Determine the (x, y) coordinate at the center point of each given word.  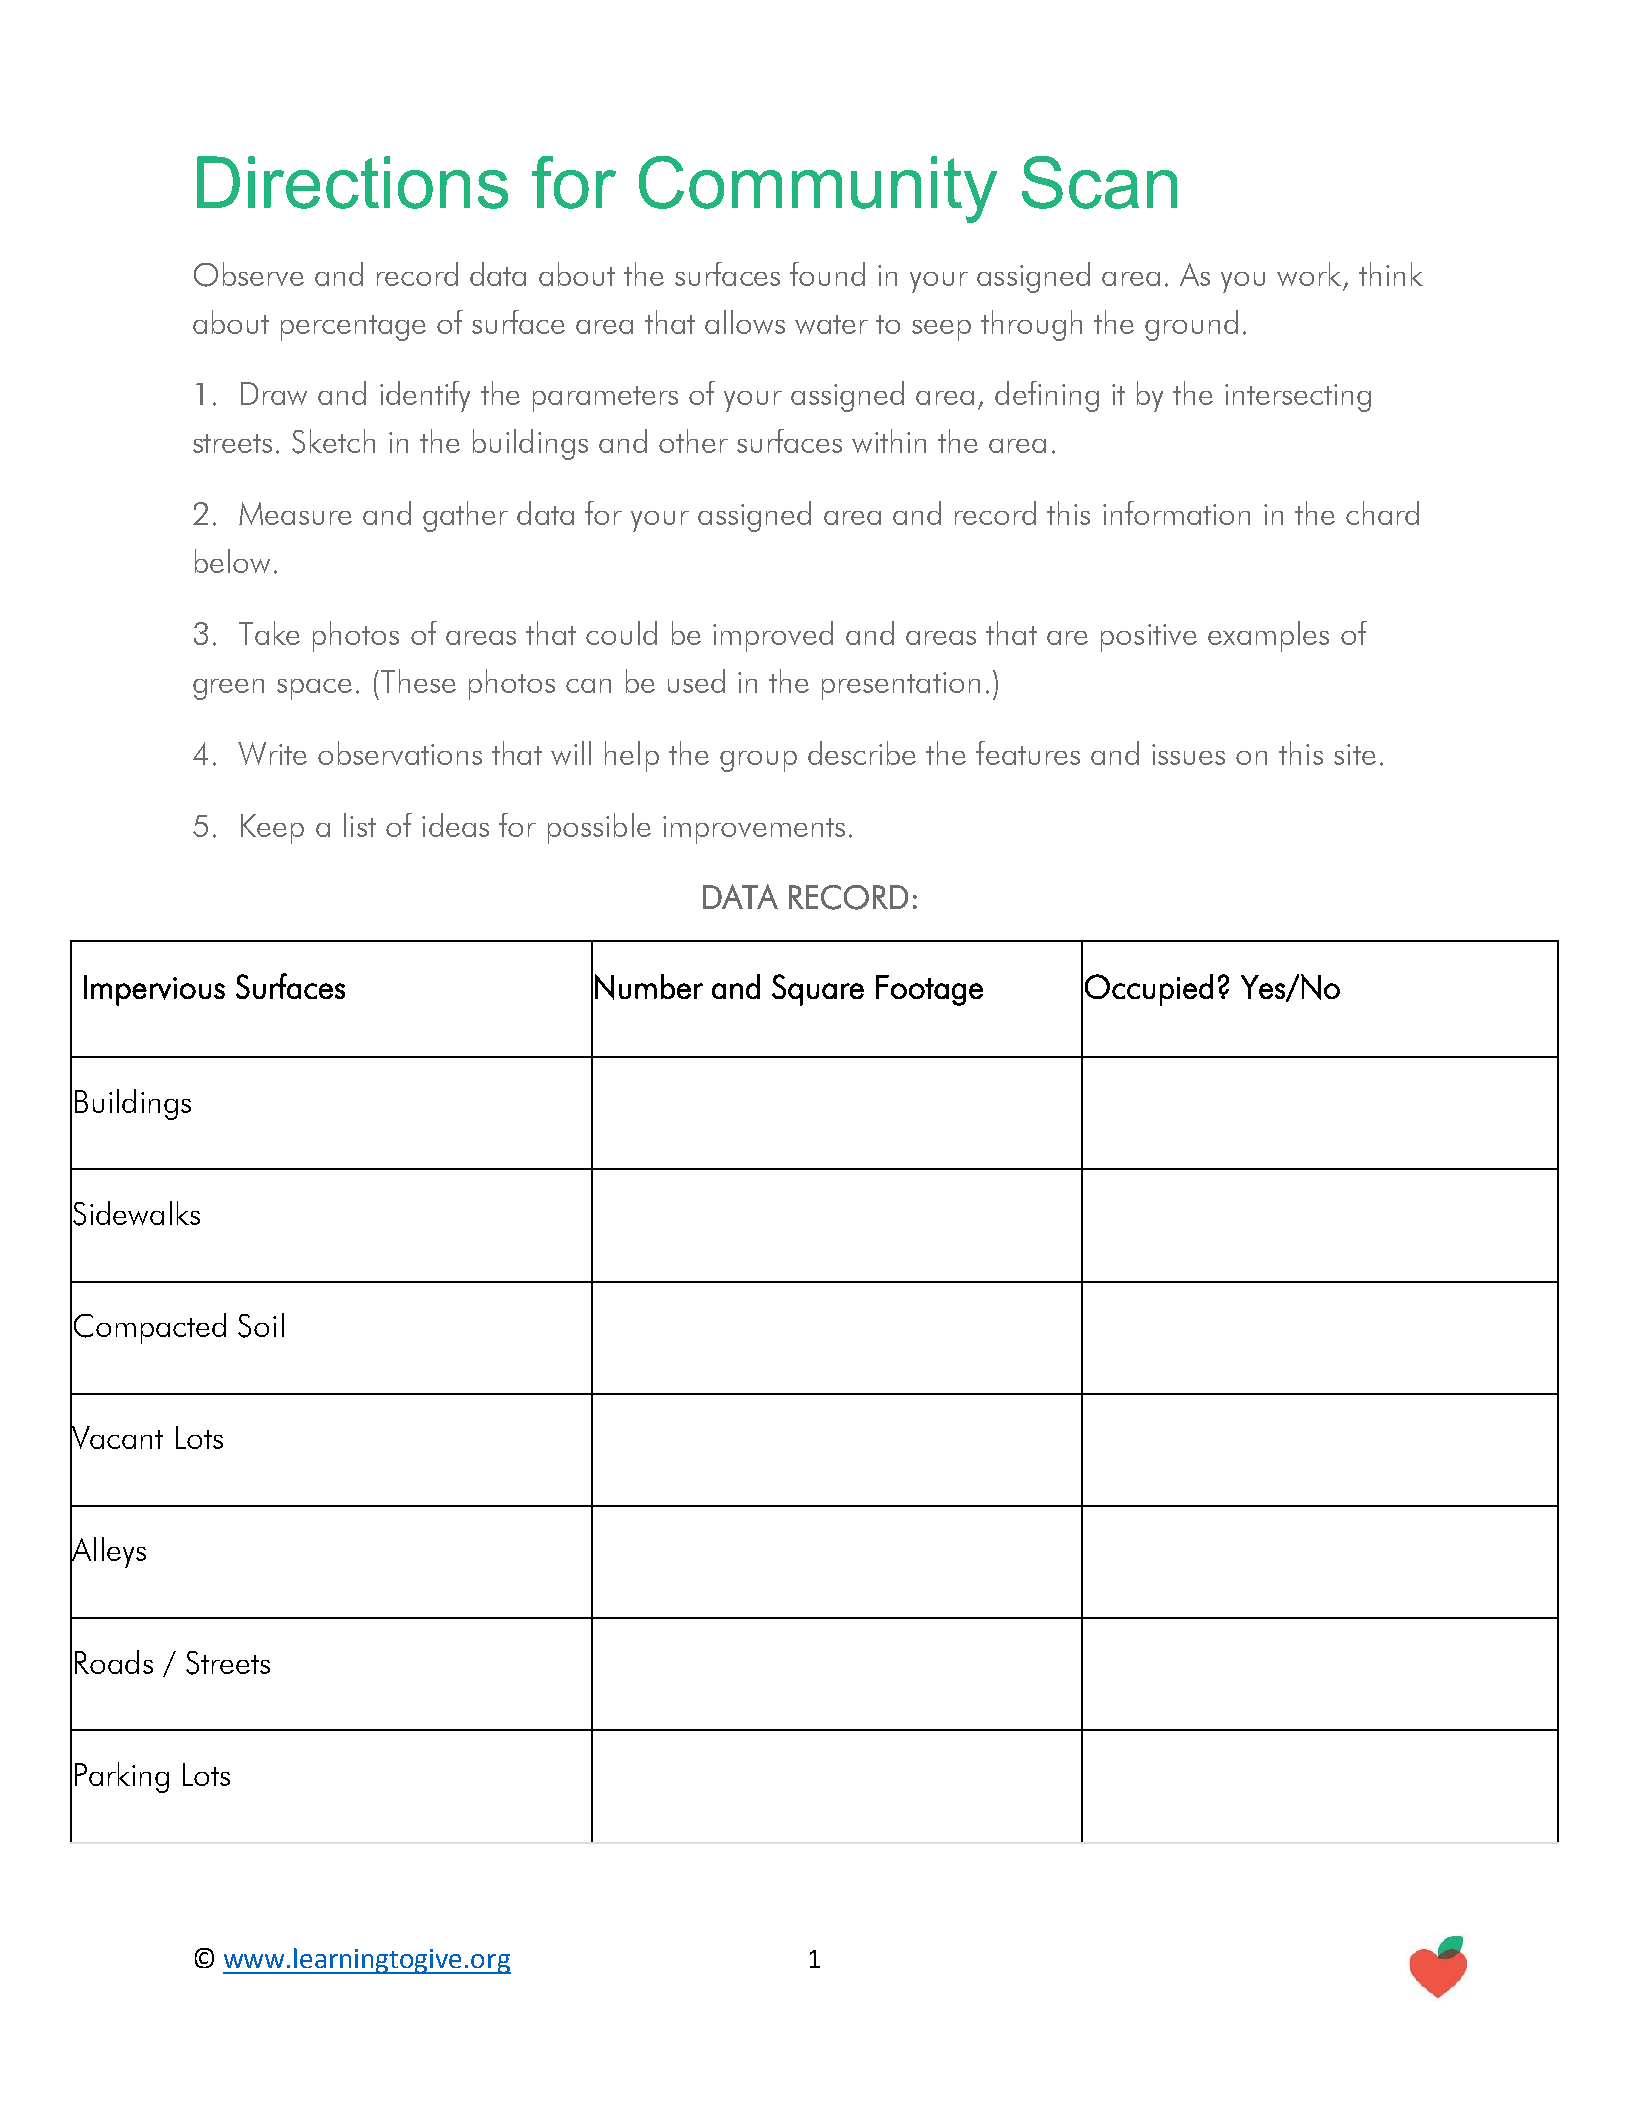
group (758, 761)
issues (1188, 754)
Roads (114, 1662)
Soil (261, 1325)
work (1309, 274)
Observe (249, 274)
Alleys (108, 1552)
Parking (122, 1777)
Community (818, 189)
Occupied (1149, 990)
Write (272, 753)
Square (818, 990)
